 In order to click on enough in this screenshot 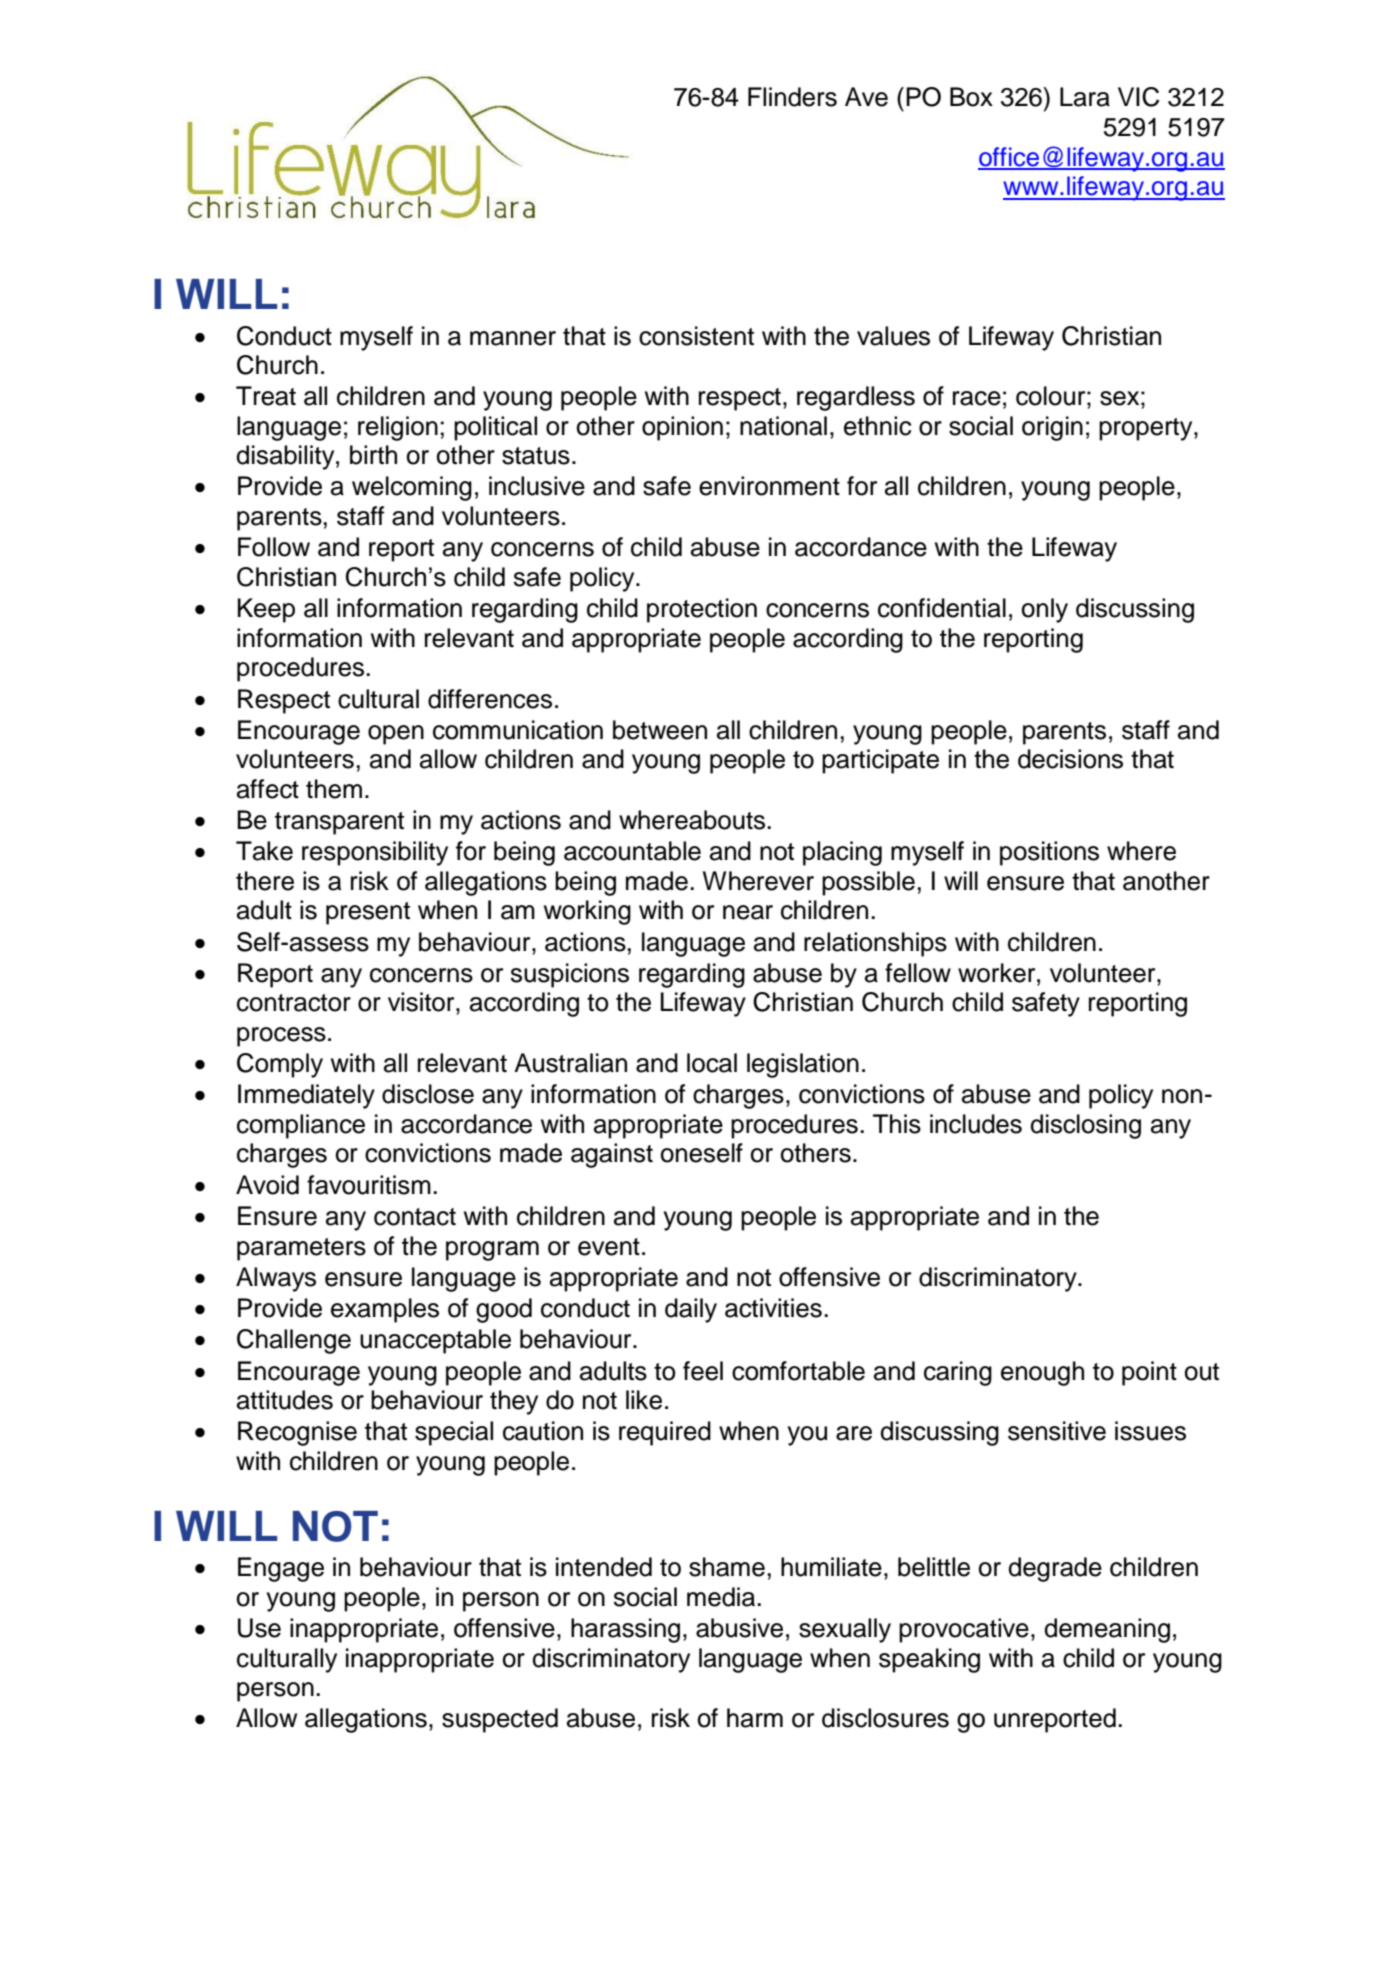, I will do `click(1042, 1373)`.
